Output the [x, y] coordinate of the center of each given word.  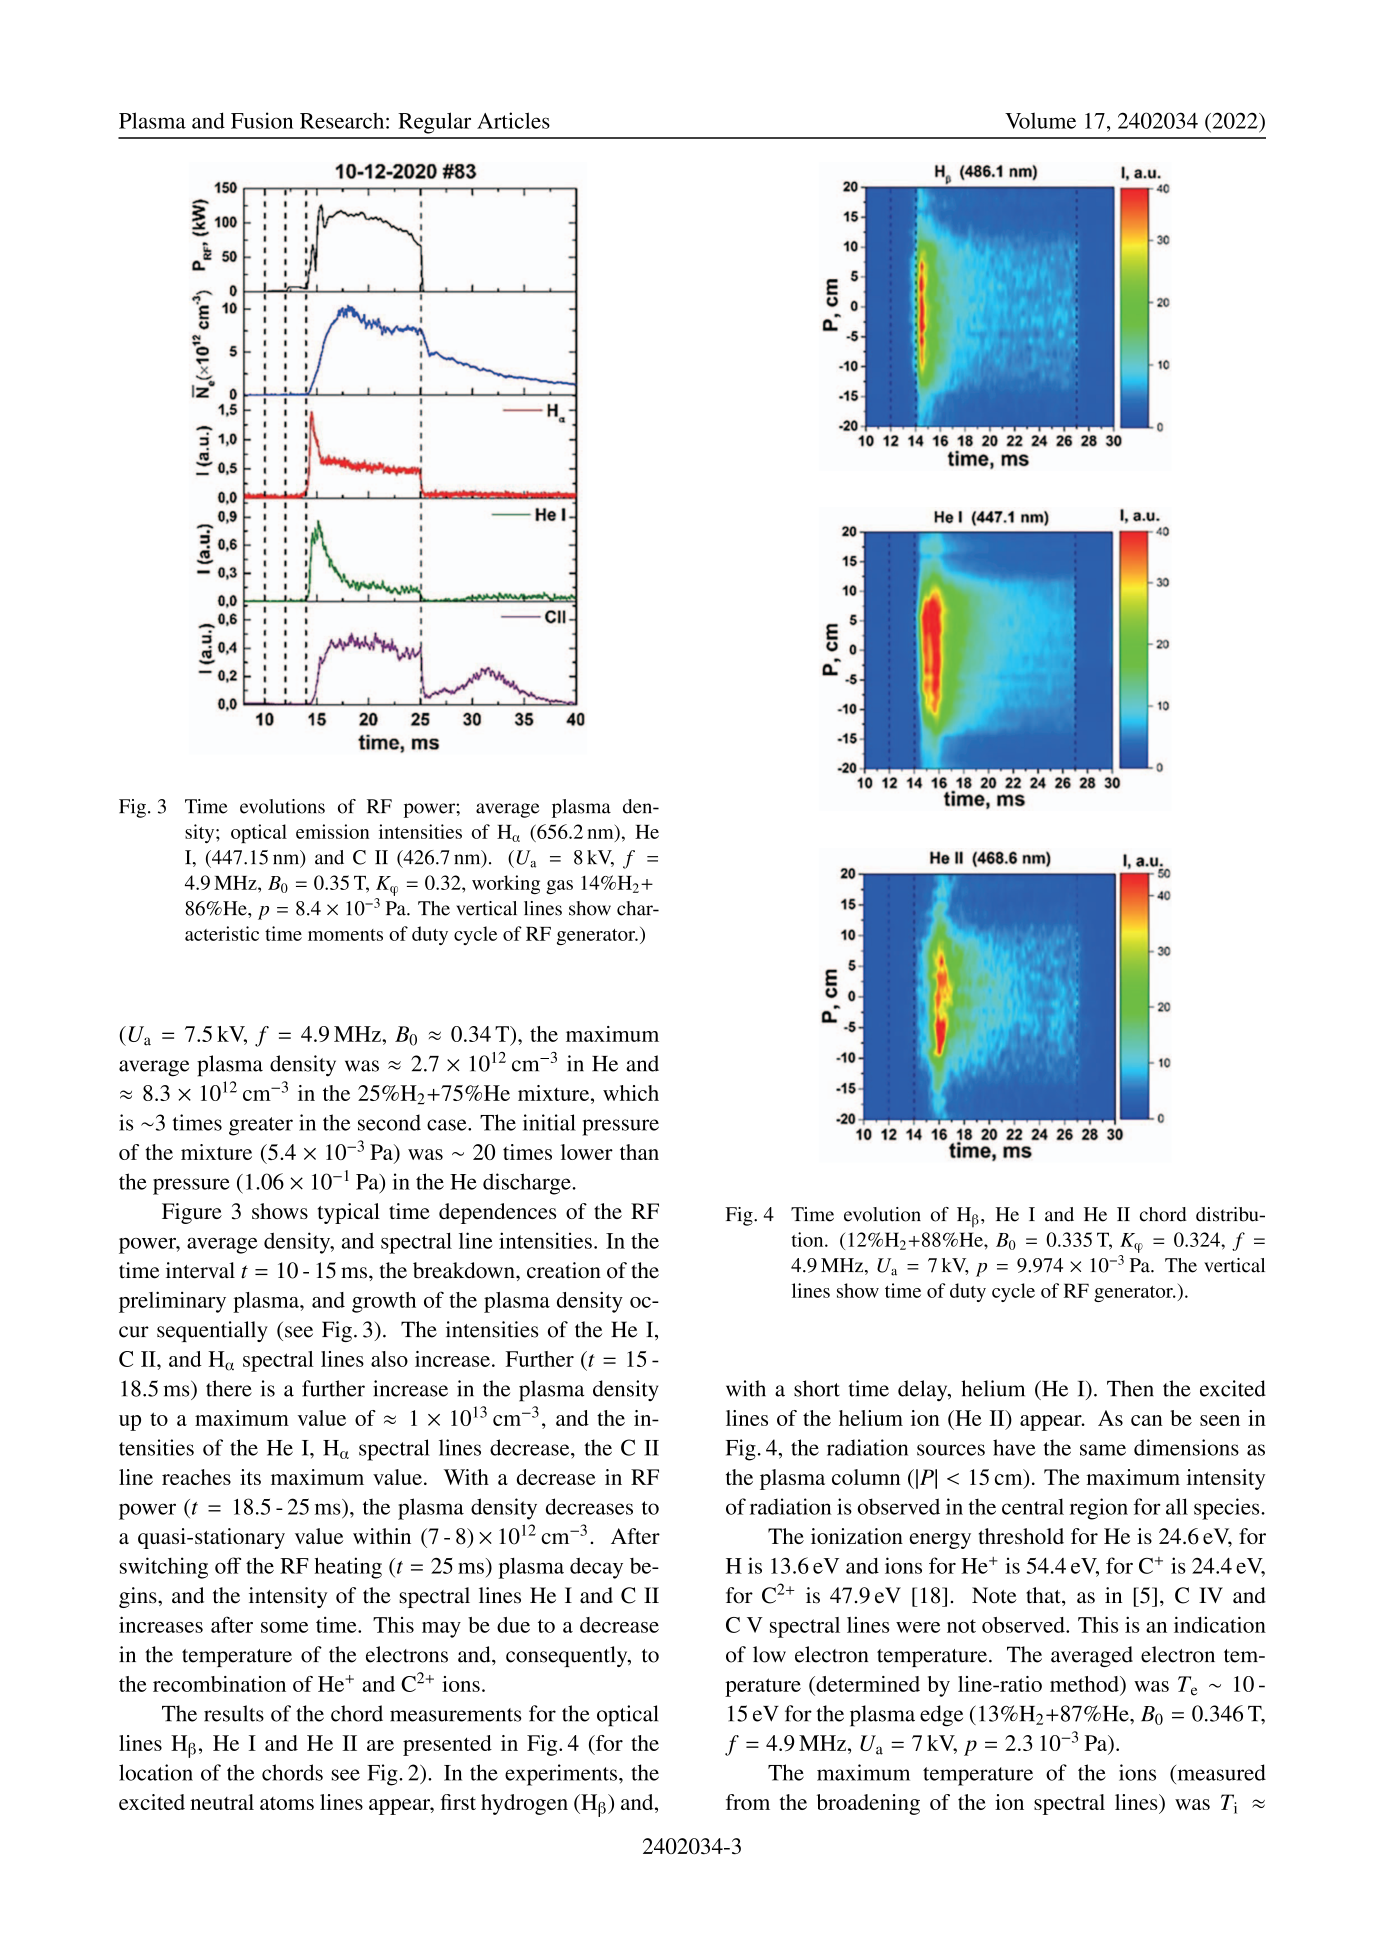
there [229, 1388]
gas [559, 887]
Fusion [262, 120]
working [506, 884]
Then [1130, 1388]
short [817, 1388]
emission [332, 831]
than [639, 1152]
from [748, 1802]
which [631, 1093]
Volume [1040, 120]
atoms [287, 1803]
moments [345, 935]
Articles [513, 120]
